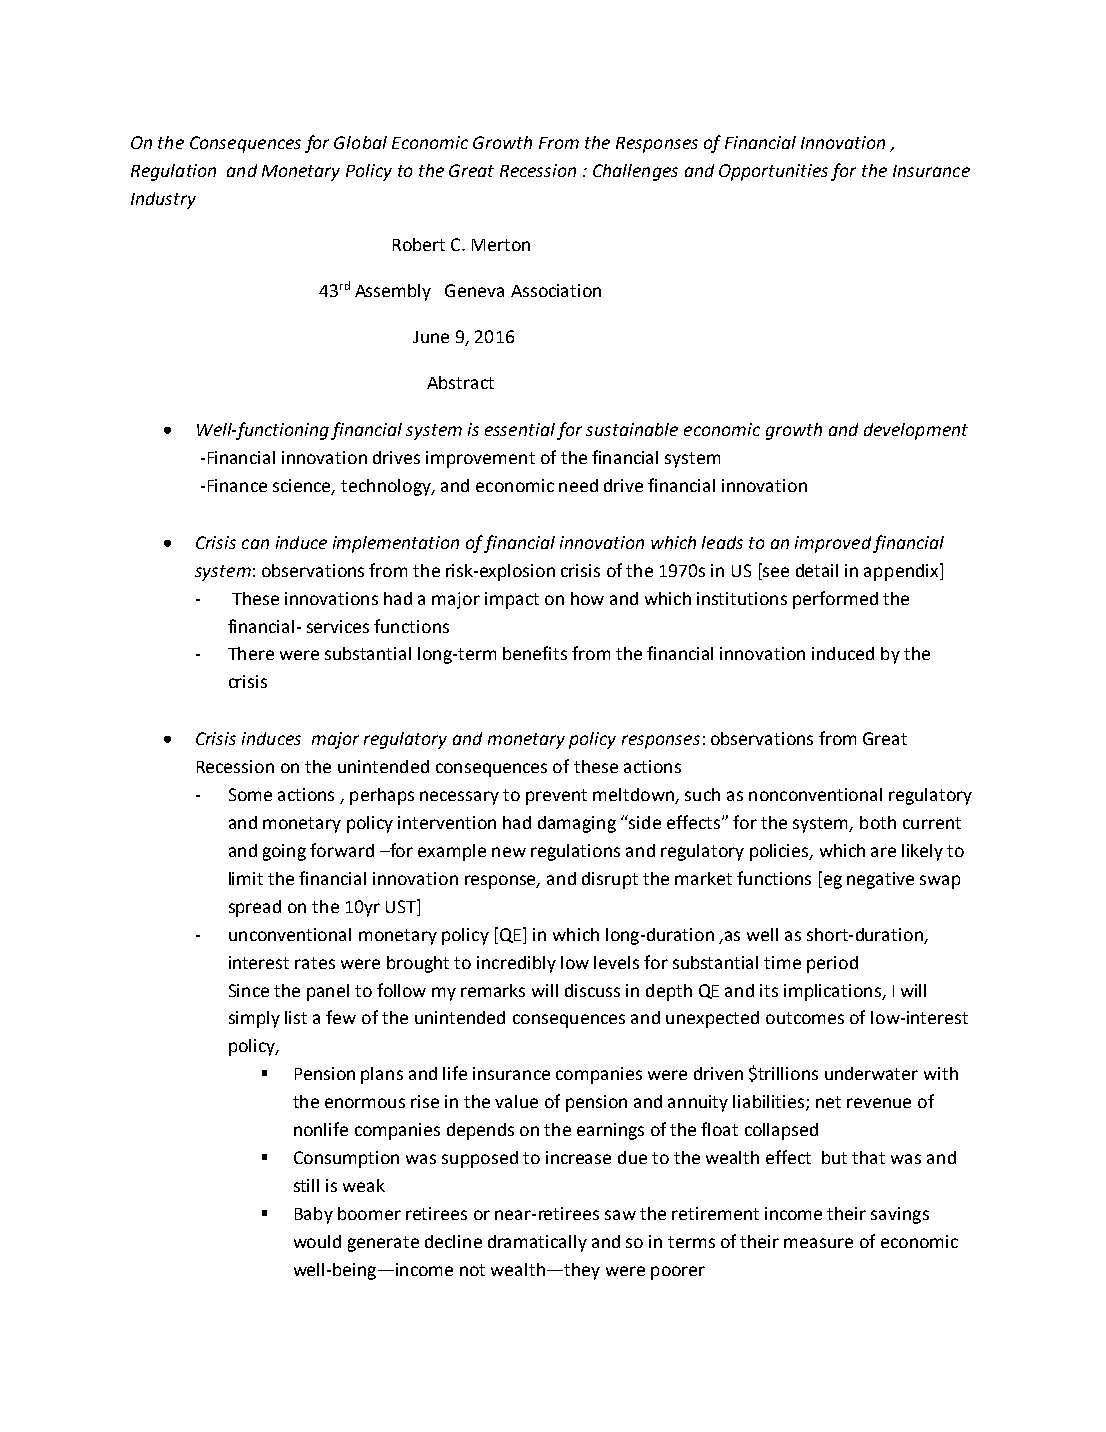 The height and width of the screenshot is (1432, 1106). What do you see at coordinates (163, 200) in the screenshot?
I see `Industry` at bounding box center [163, 200].
